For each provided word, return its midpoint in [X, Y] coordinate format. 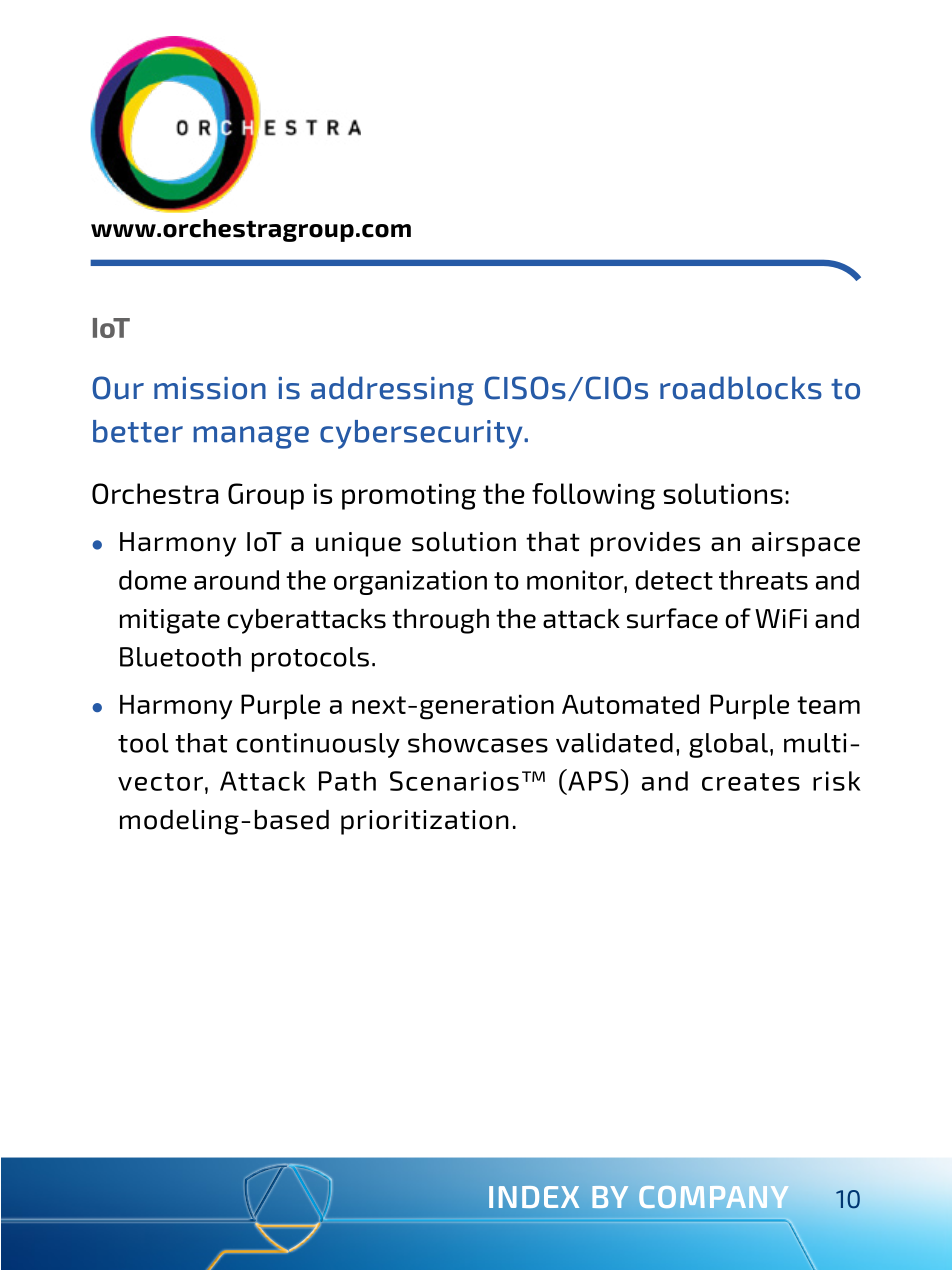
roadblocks [741, 388]
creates [751, 782]
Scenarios [454, 781]
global [728, 745]
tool [143, 743]
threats [763, 580]
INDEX [534, 1197]
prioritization [425, 822]
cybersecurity [422, 434]
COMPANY [713, 1197]
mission [210, 388]
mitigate [170, 621]
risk [837, 781]
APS [592, 780]
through [440, 621]
